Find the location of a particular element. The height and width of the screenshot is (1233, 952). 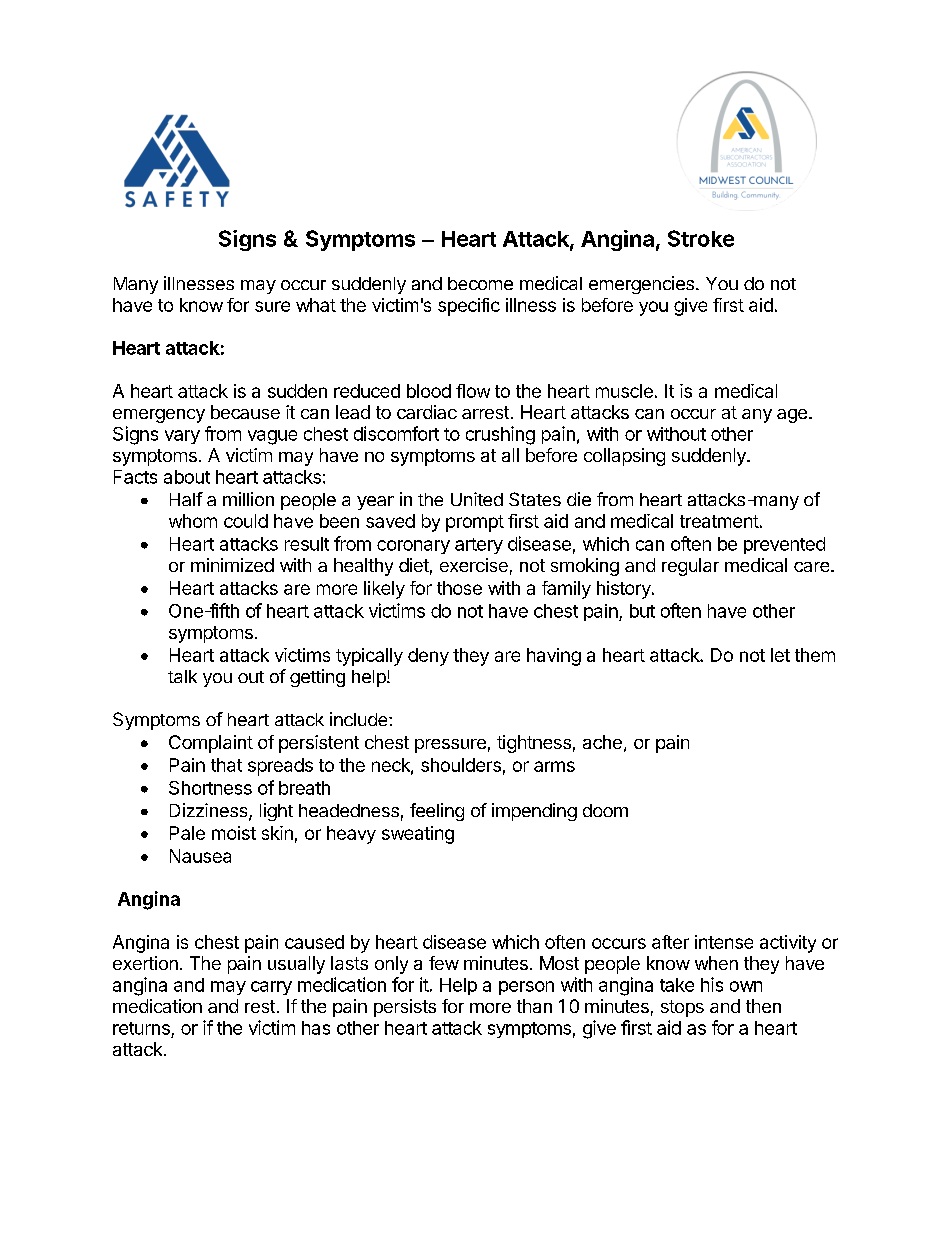

Stroke is located at coordinates (701, 238).
